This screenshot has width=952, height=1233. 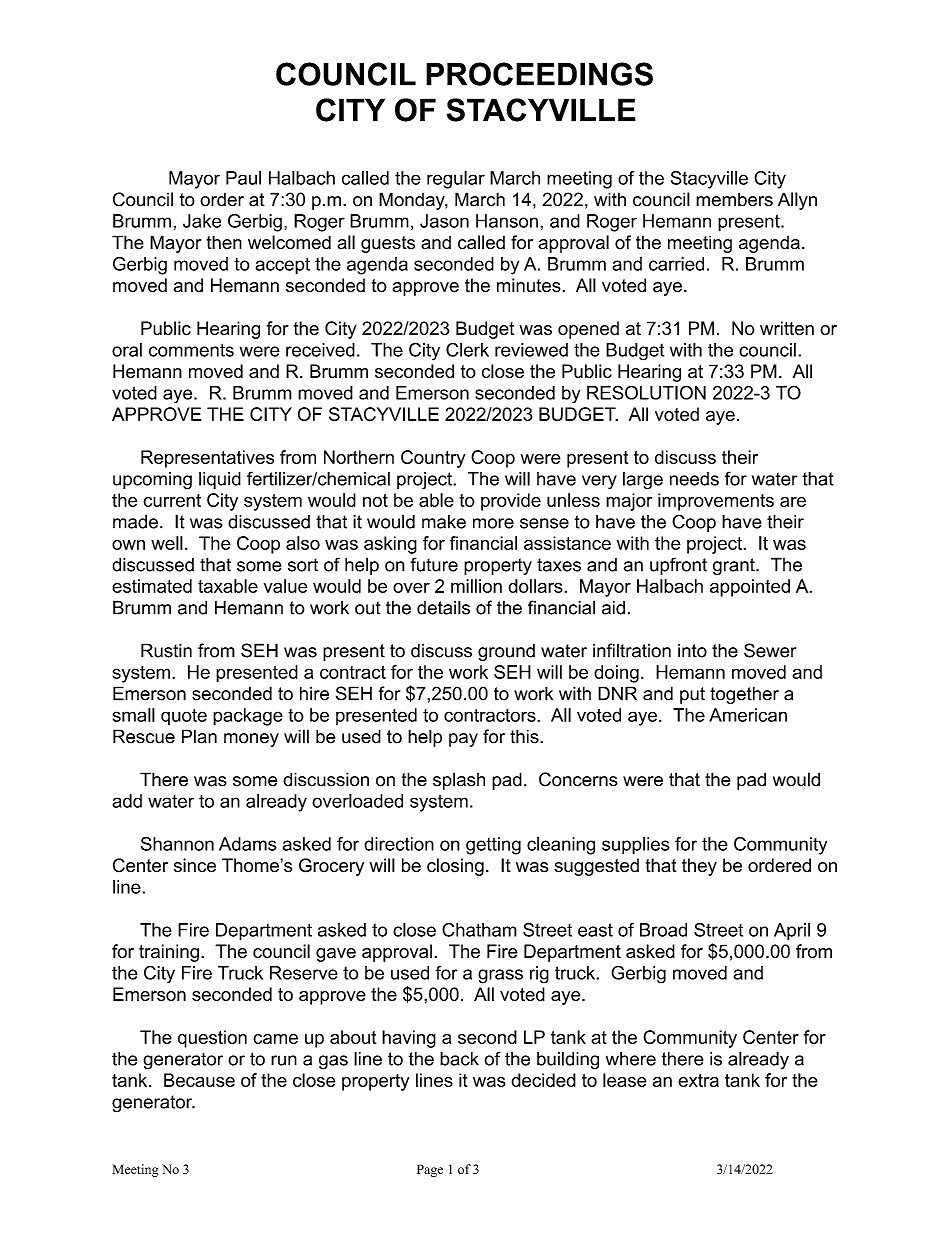 What do you see at coordinates (734, 199) in the screenshot?
I see `members` at bounding box center [734, 199].
